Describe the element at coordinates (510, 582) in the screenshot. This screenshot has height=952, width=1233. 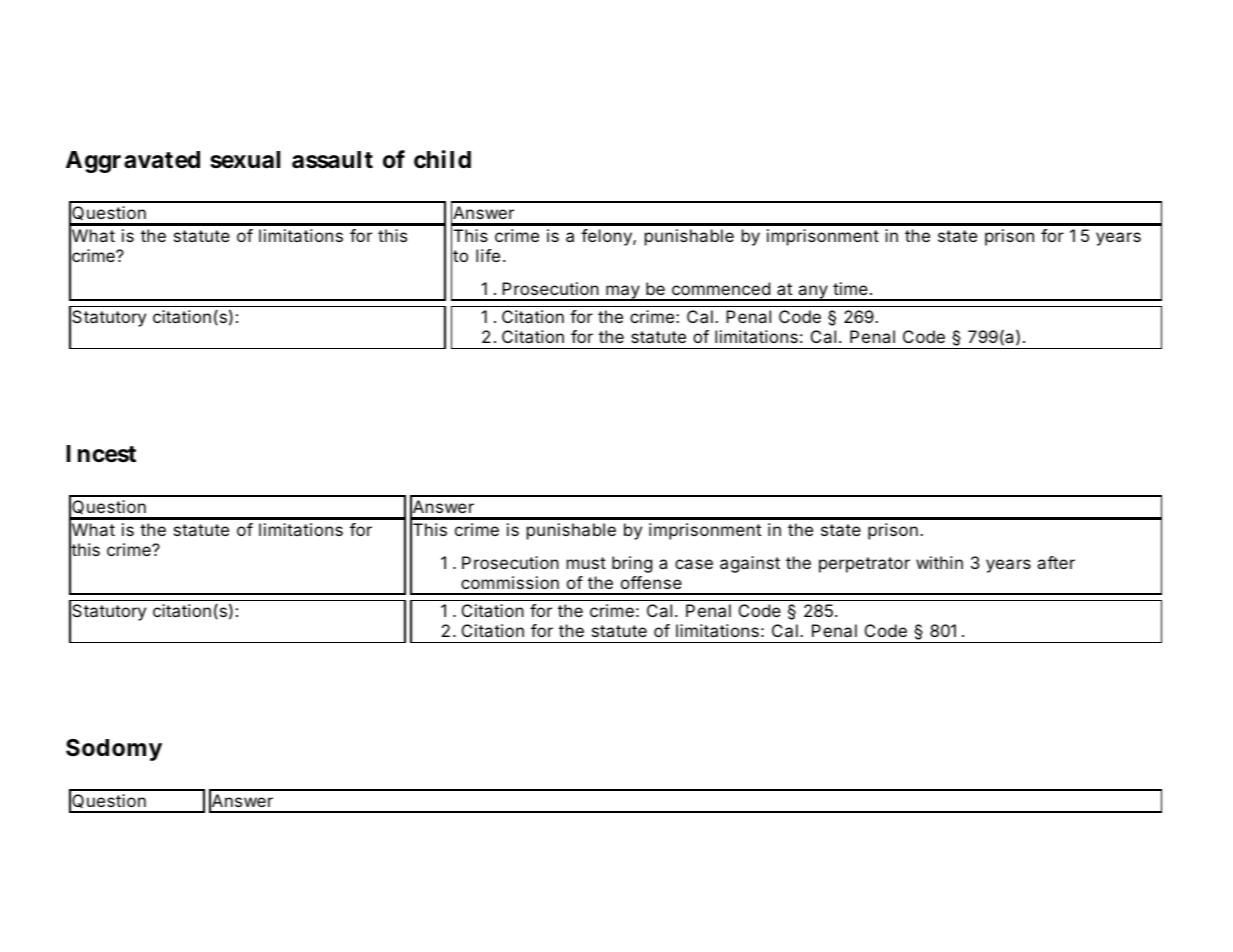
I see `commission` at that location.
